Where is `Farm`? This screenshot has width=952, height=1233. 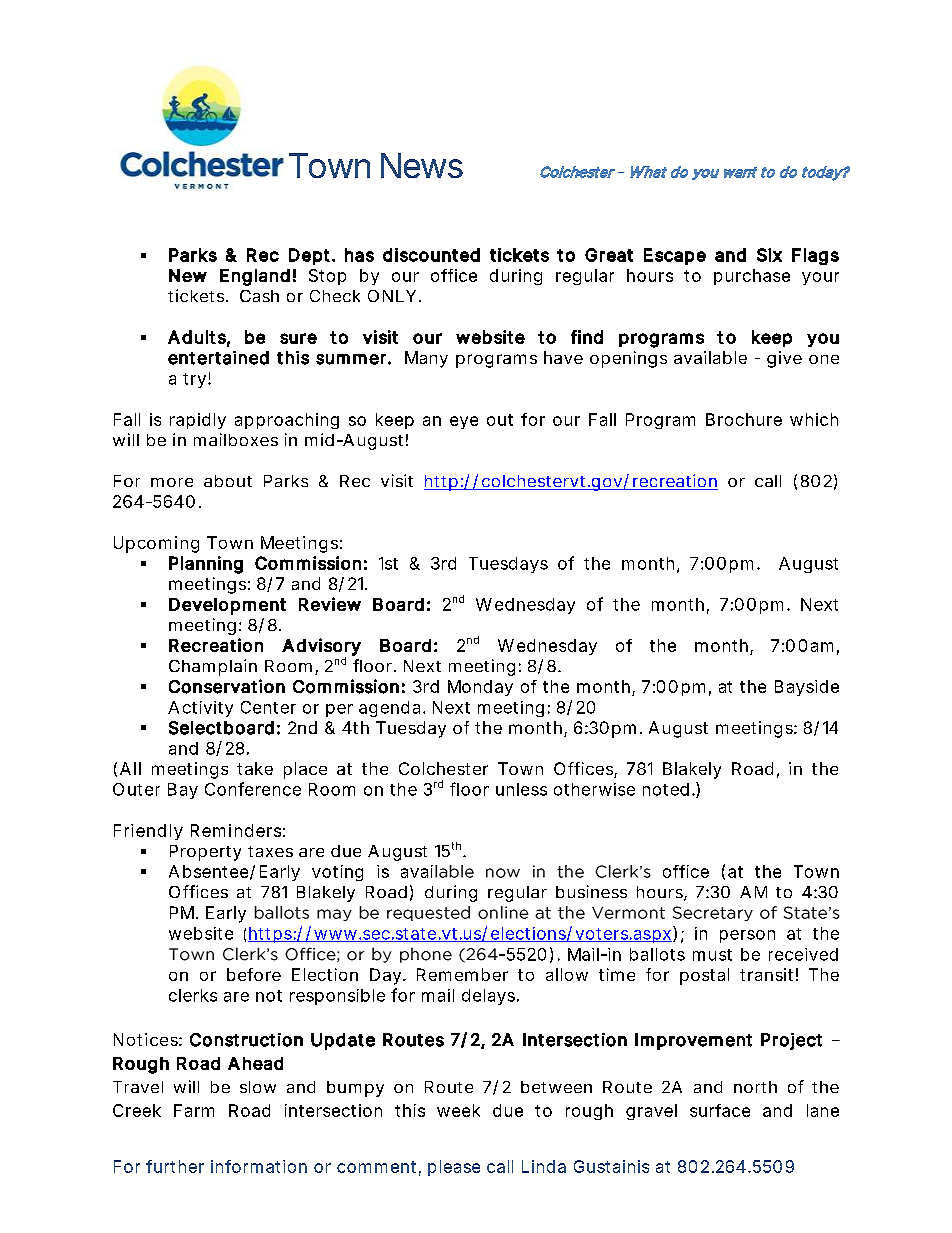 Farm is located at coordinates (194, 1110).
